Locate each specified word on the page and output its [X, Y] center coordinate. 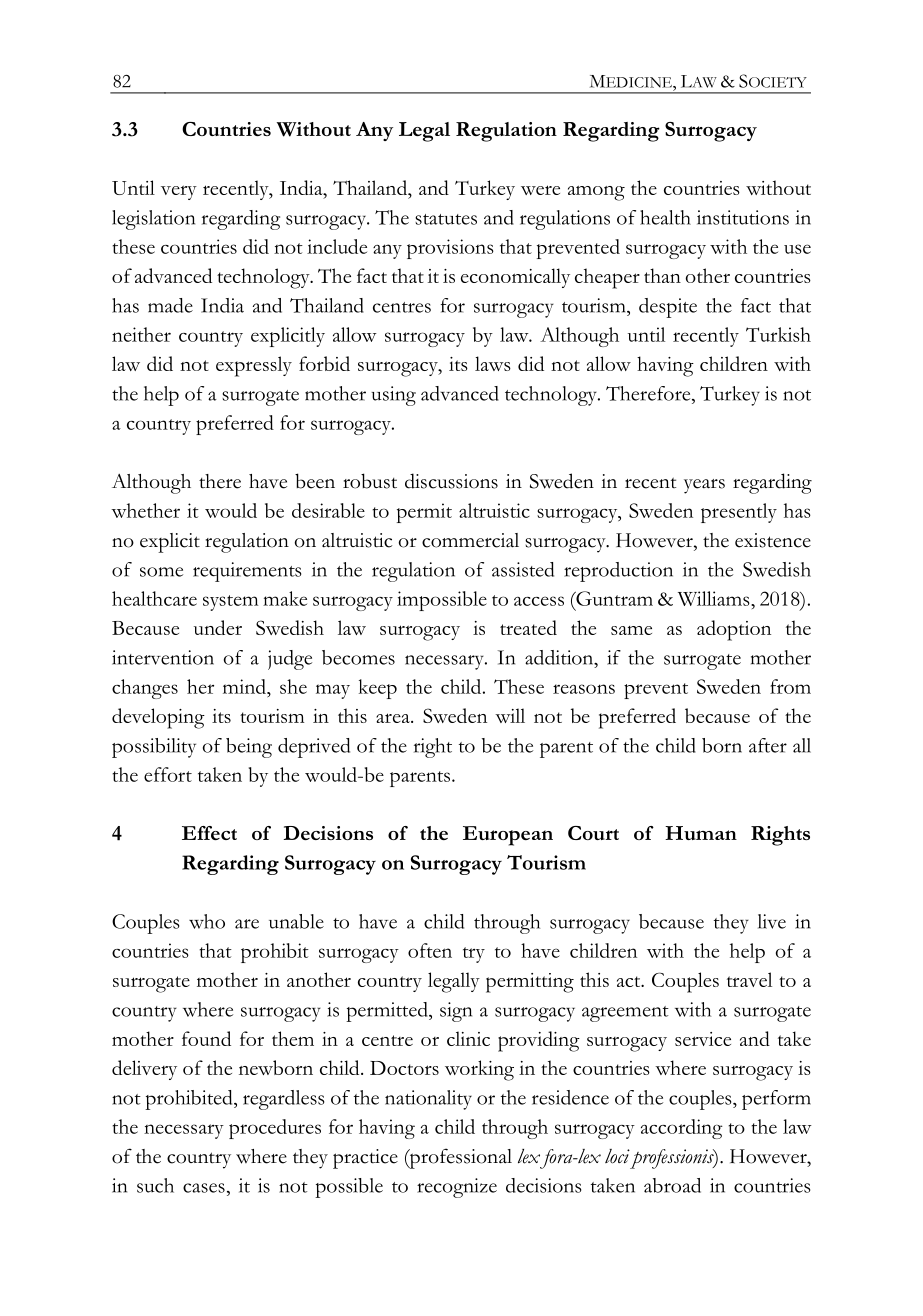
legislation [153, 220]
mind [245, 686]
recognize [457, 1188]
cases [204, 1188]
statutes [446, 219]
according [682, 1129]
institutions [743, 217]
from [790, 686]
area [394, 718]
